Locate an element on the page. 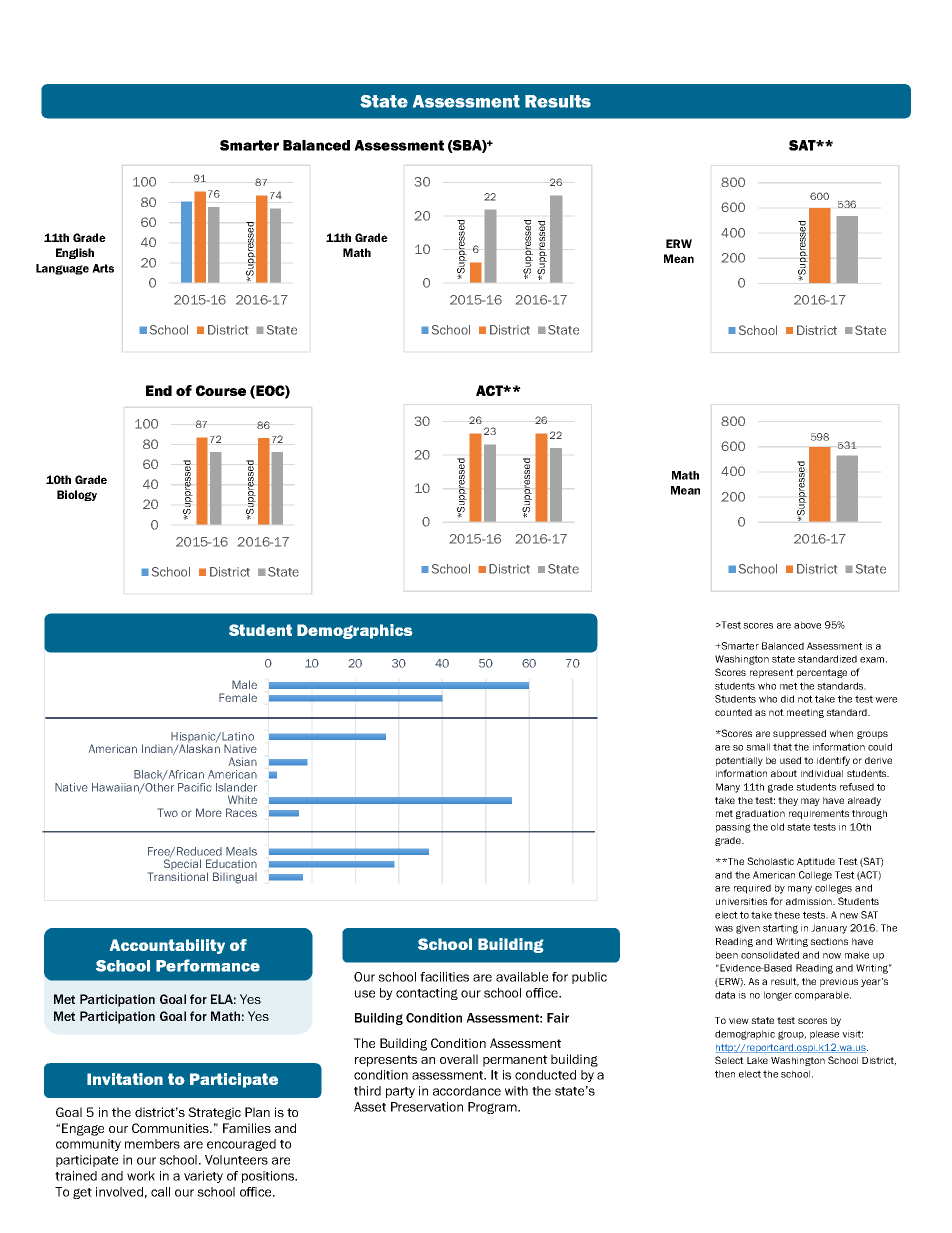 The width and height of the document is (952, 1233). then is located at coordinates (725, 1074).
